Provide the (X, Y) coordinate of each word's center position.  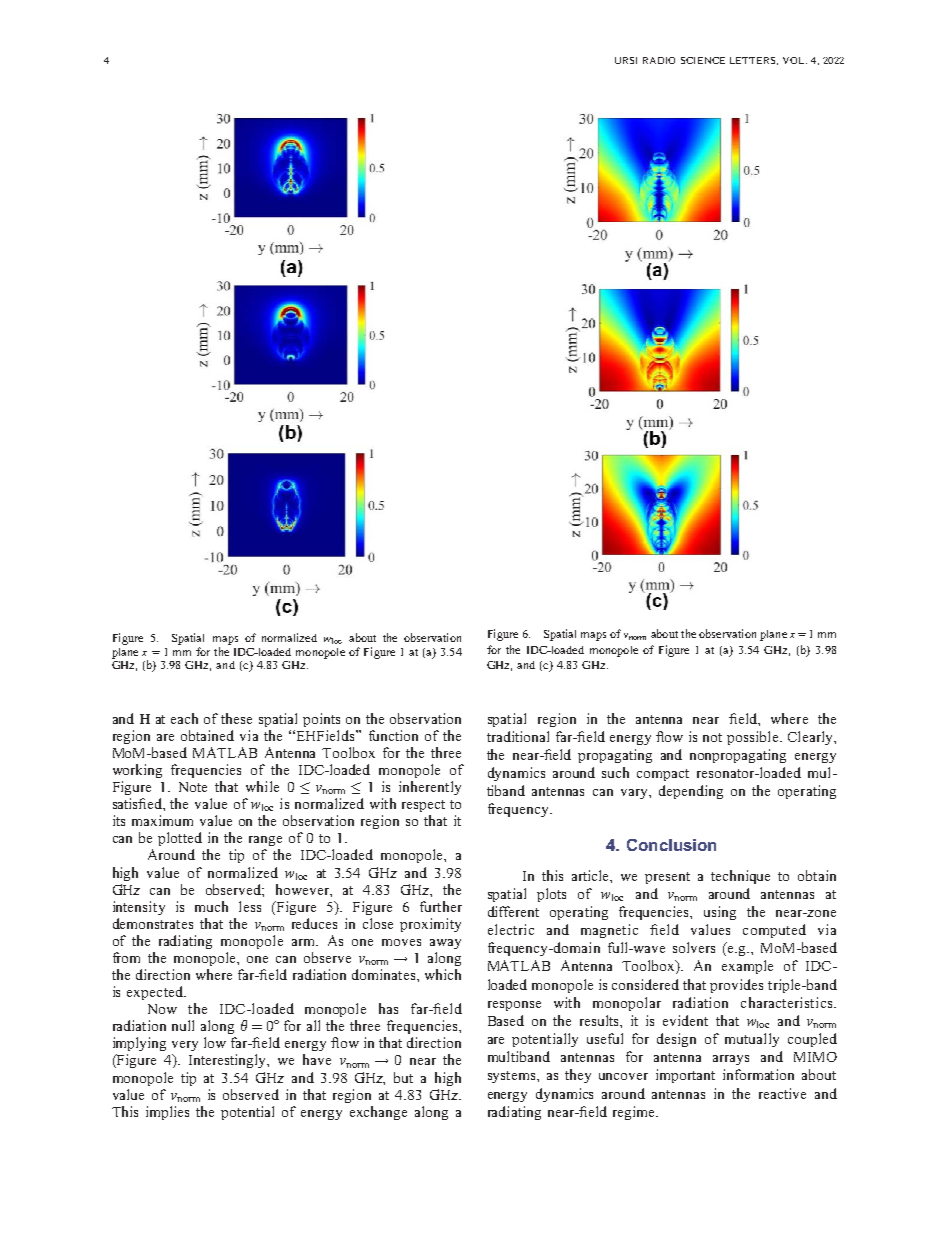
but (403, 1077)
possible (754, 738)
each (184, 718)
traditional (518, 736)
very (185, 1046)
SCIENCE (703, 60)
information (758, 1074)
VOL (795, 60)
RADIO (659, 60)
